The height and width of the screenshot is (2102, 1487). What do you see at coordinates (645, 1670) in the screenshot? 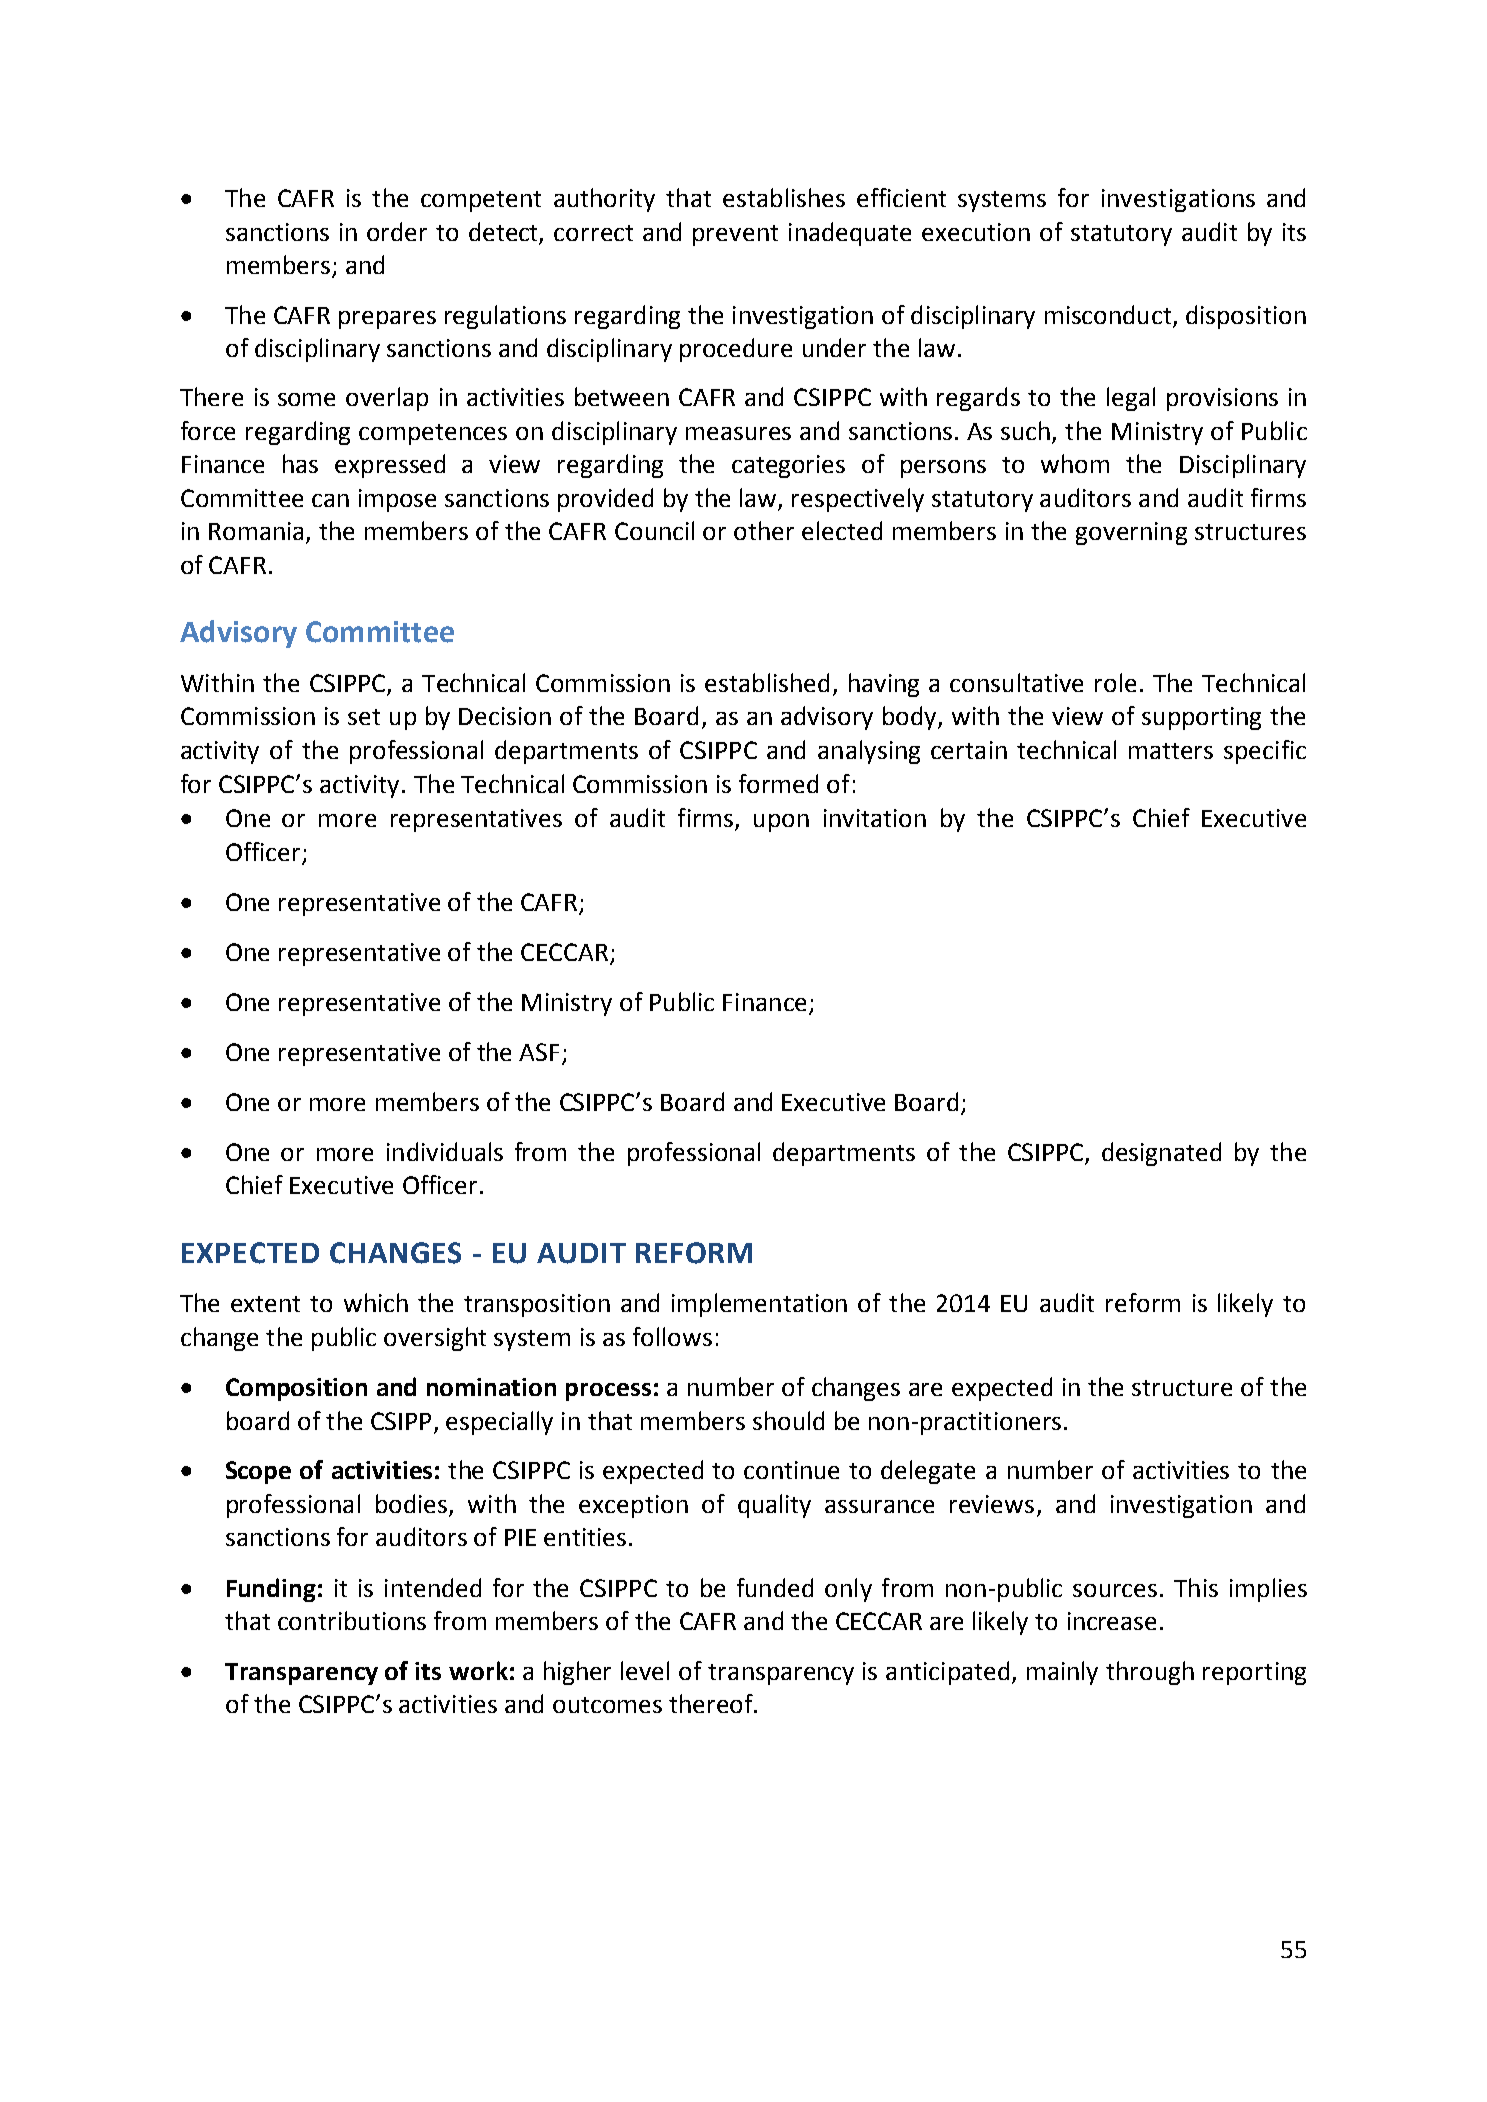
I see `level` at bounding box center [645, 1670].
